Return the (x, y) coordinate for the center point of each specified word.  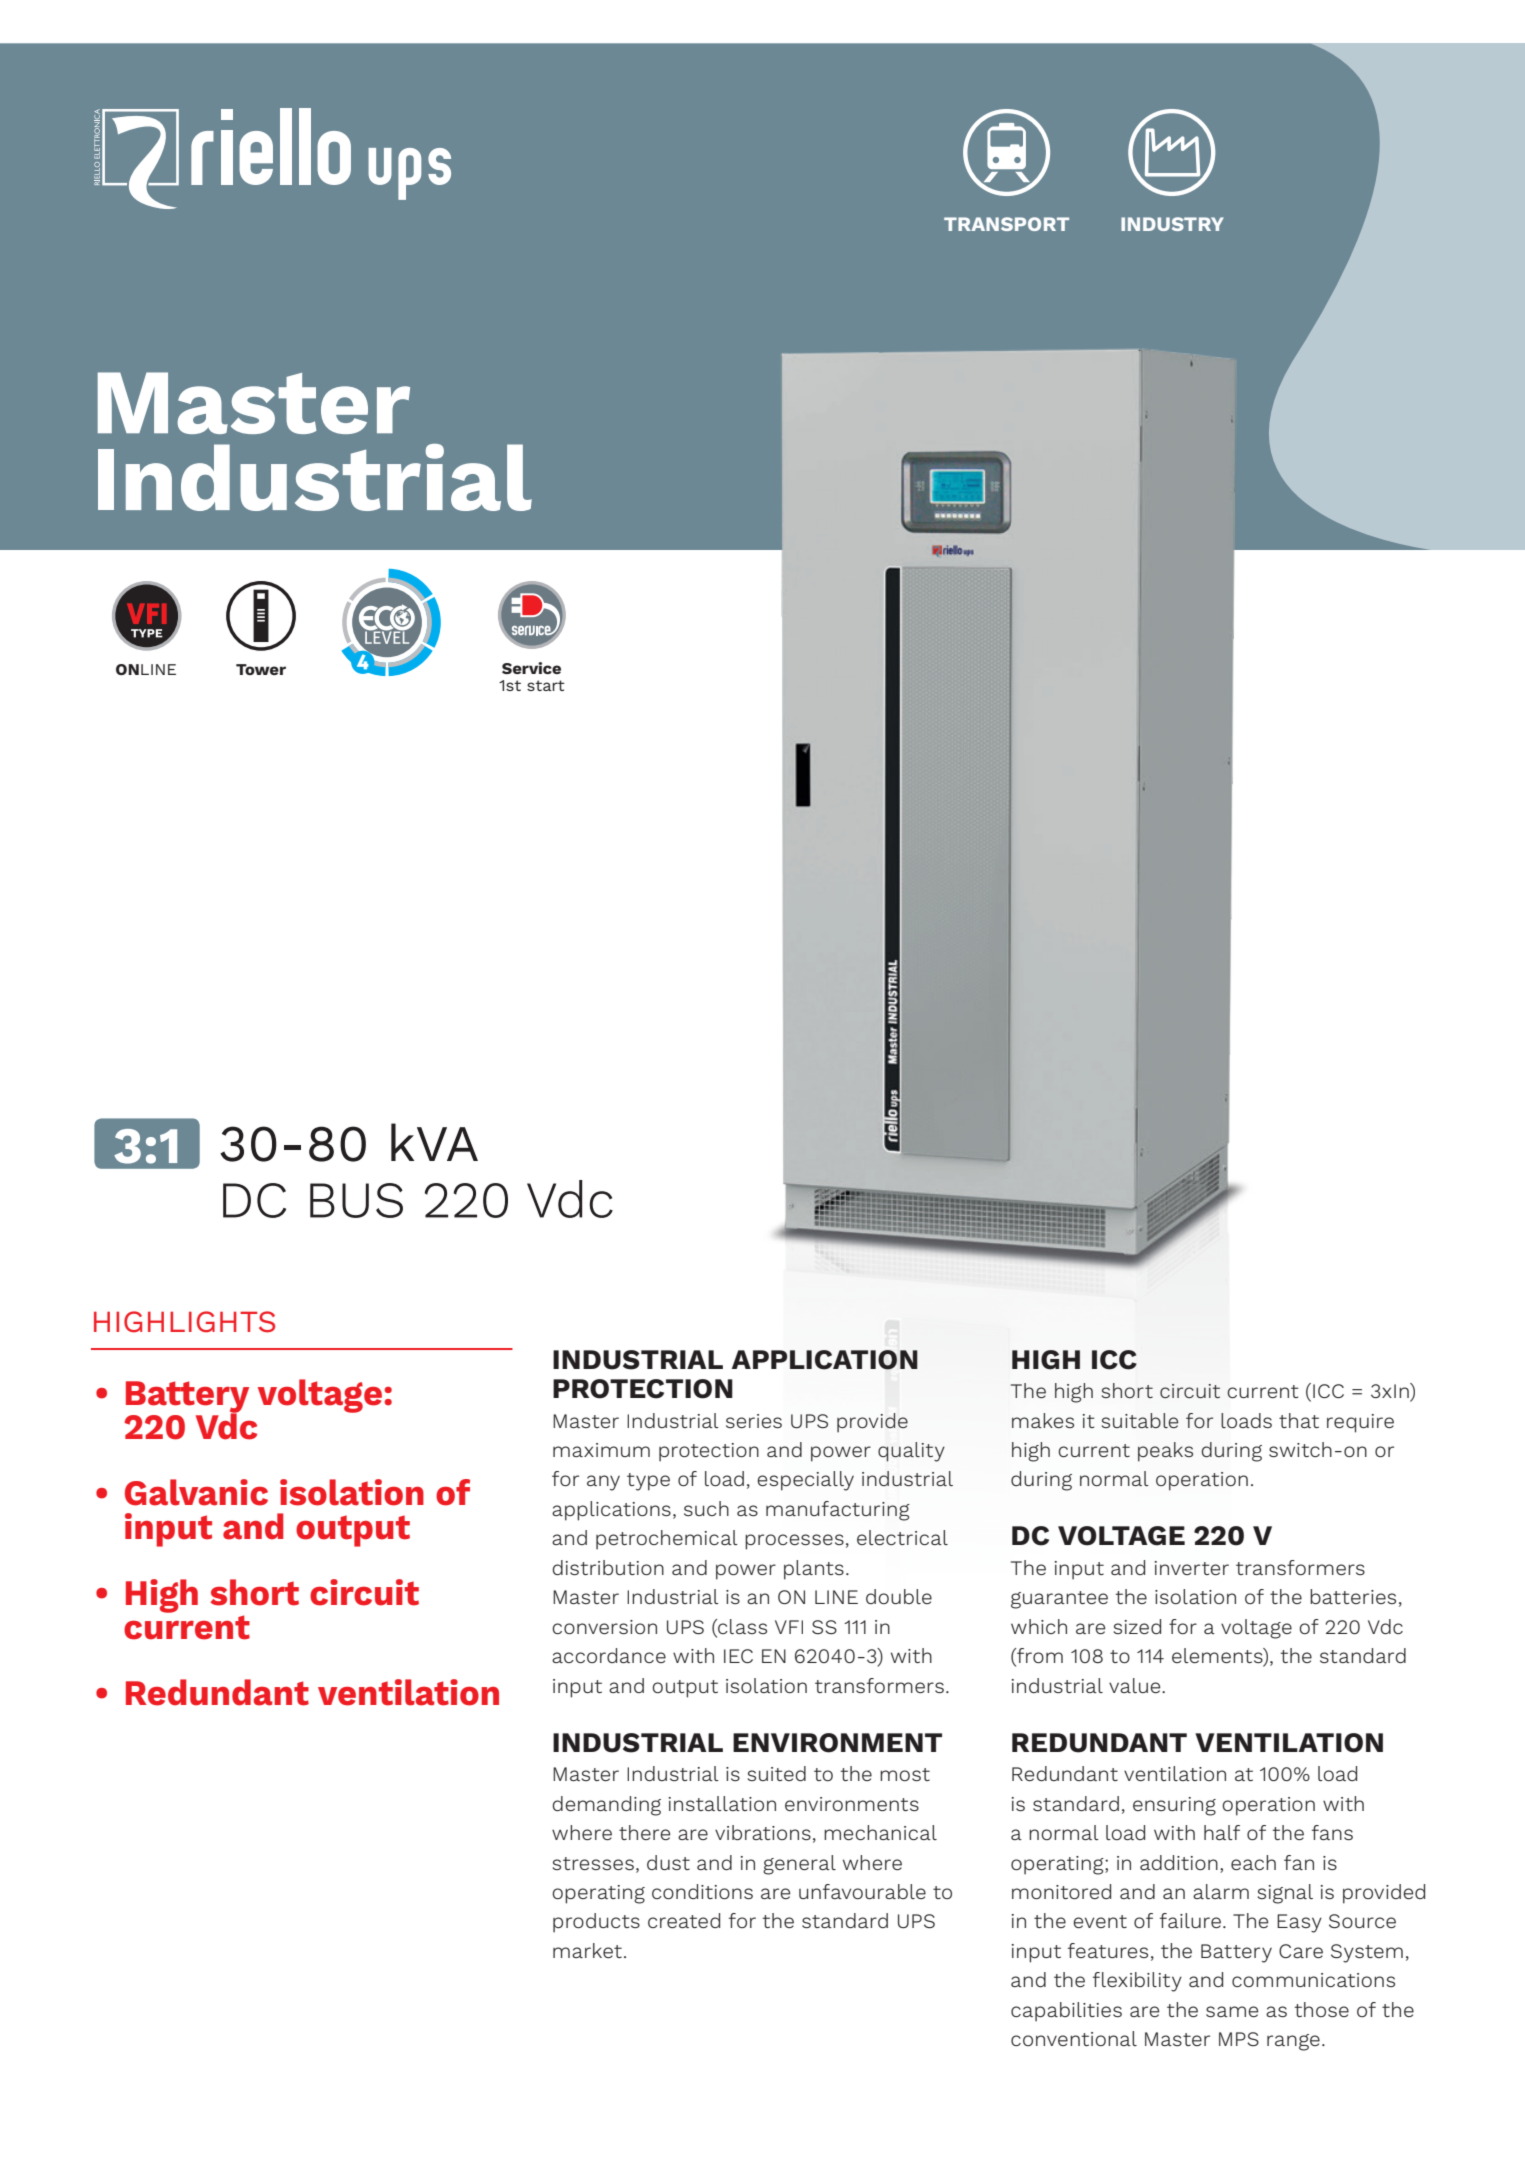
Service (531, 668)
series (754, 1421)
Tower (261, 669)
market (587, 1950)
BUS (356, 1200)
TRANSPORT (1006, 224)
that (1299, 1420)
